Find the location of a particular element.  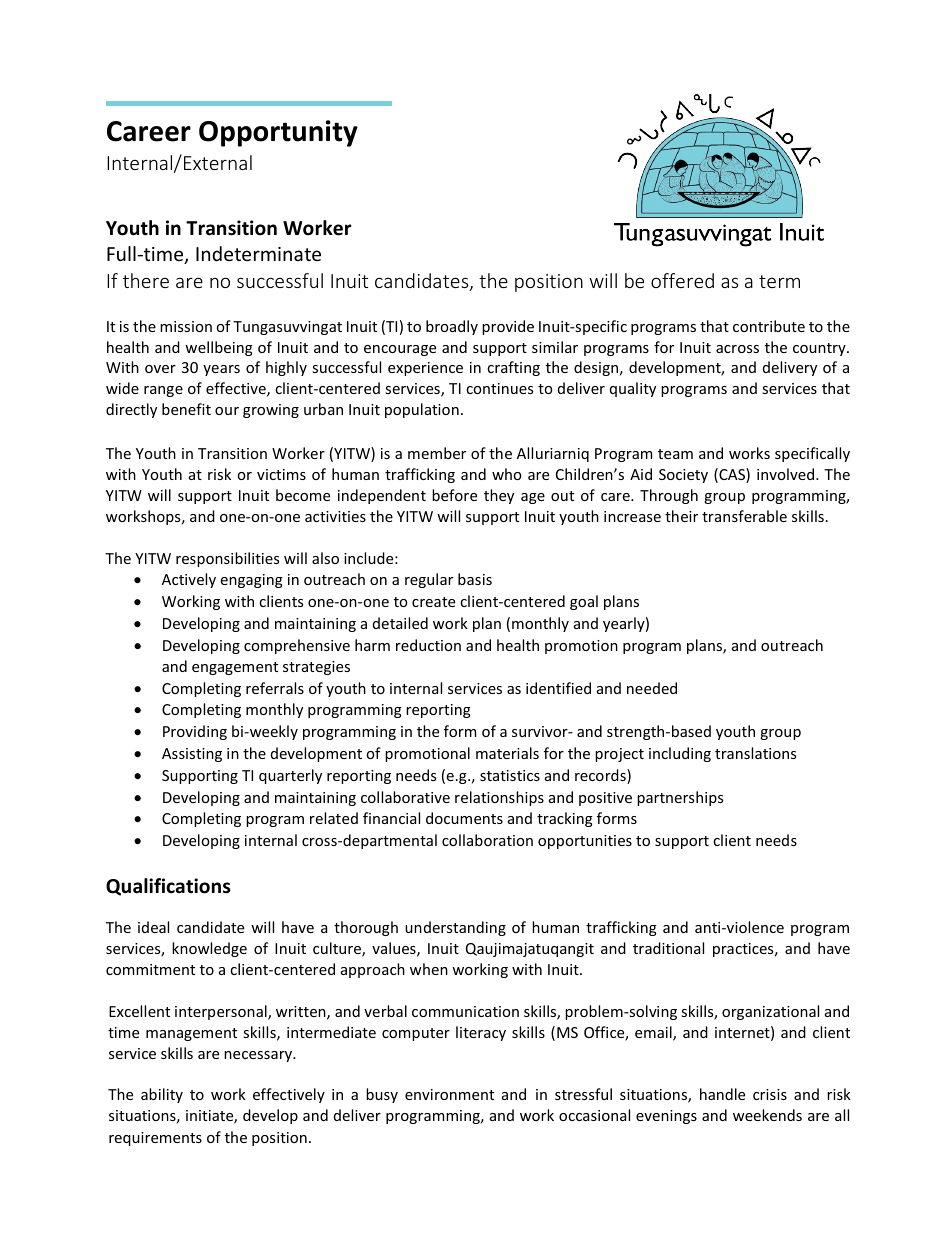

victims is located at coordinates (281, 474).
